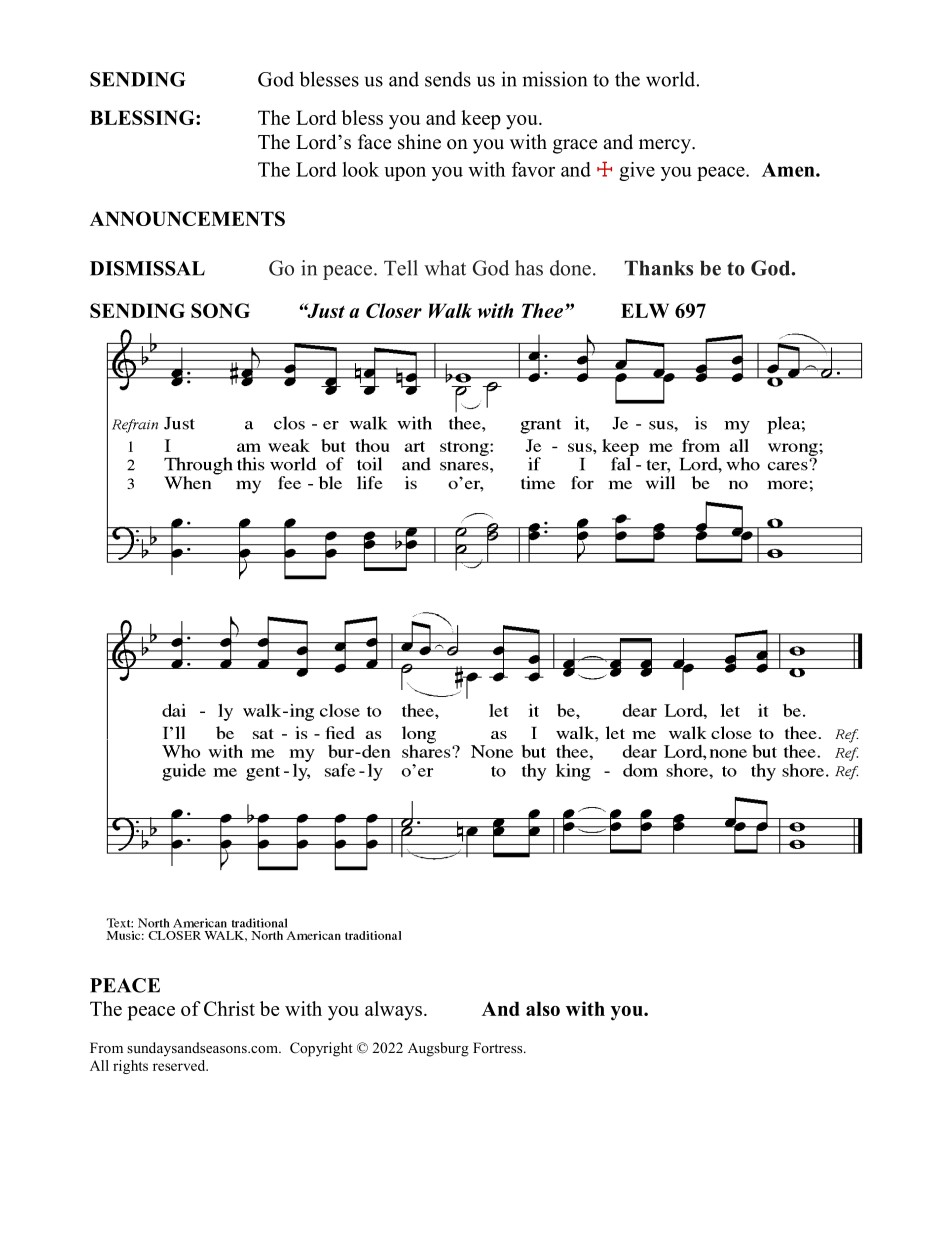 Image resolution: width=952 pixels, height=1233 pixels. Describe the element at coordinates (187, 218) in the image. I see `ANNOUNCEMENTS` at that location.
